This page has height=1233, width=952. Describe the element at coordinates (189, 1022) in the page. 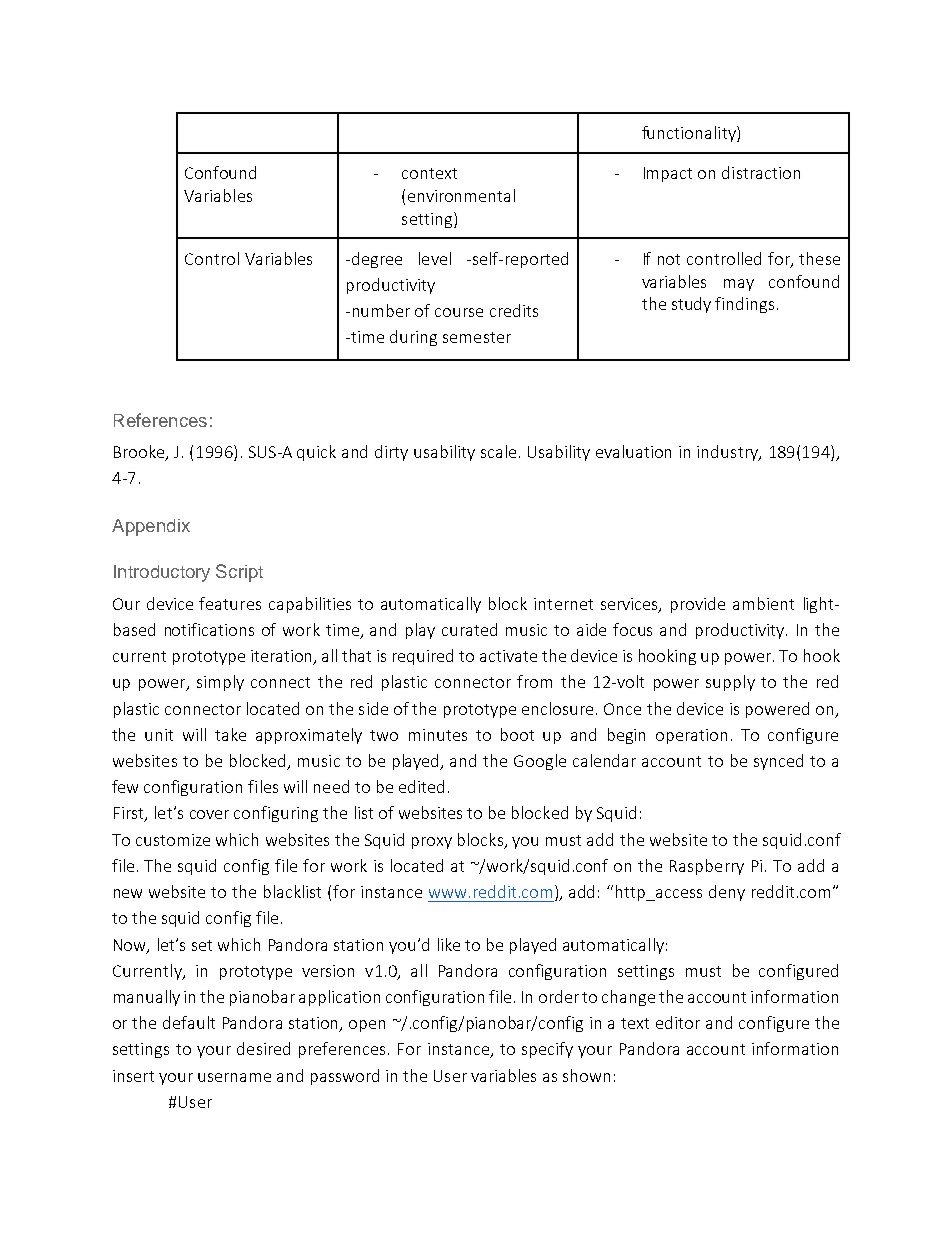

I see `default` at that location.
